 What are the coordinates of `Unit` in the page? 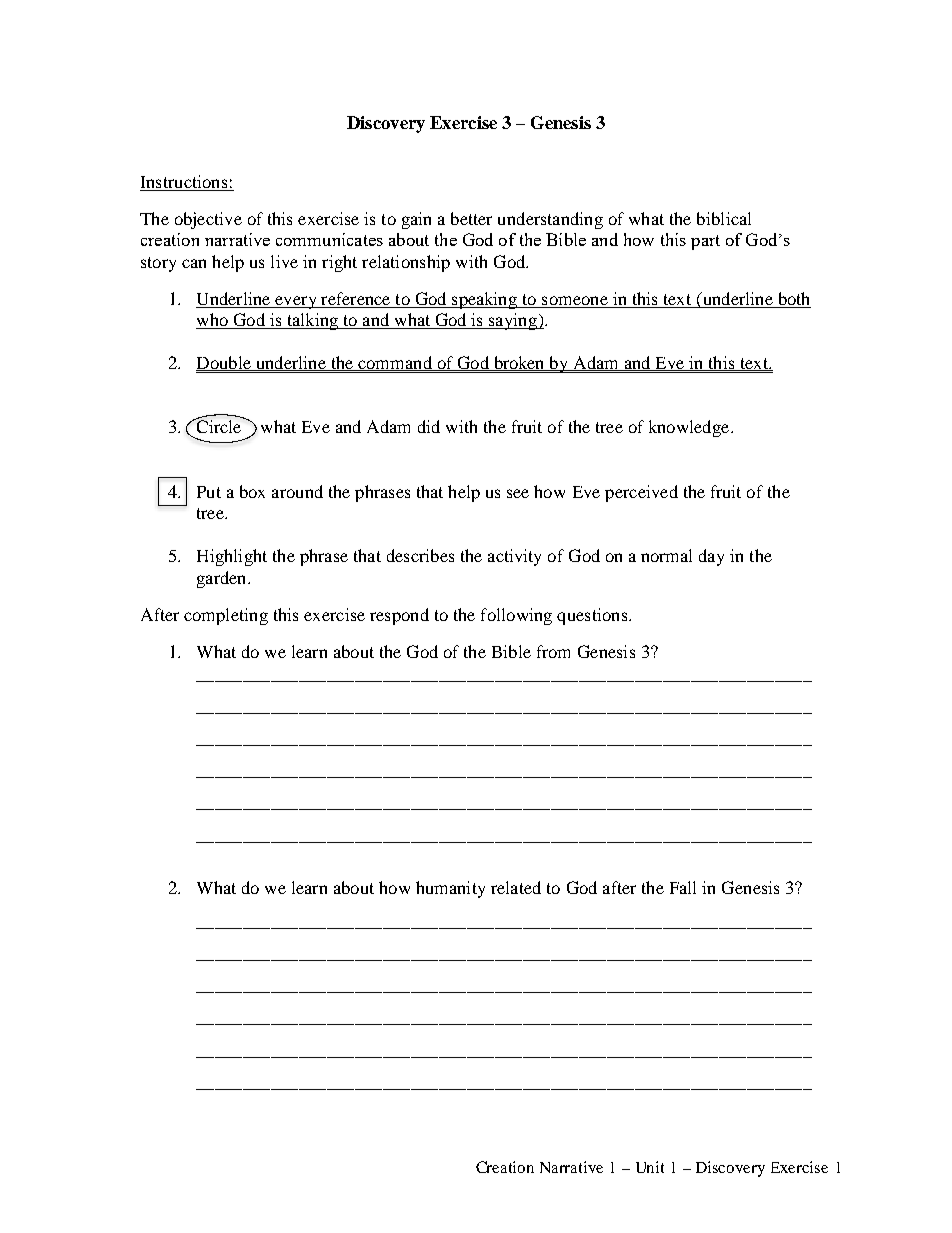 It's located at (650, 1167).
